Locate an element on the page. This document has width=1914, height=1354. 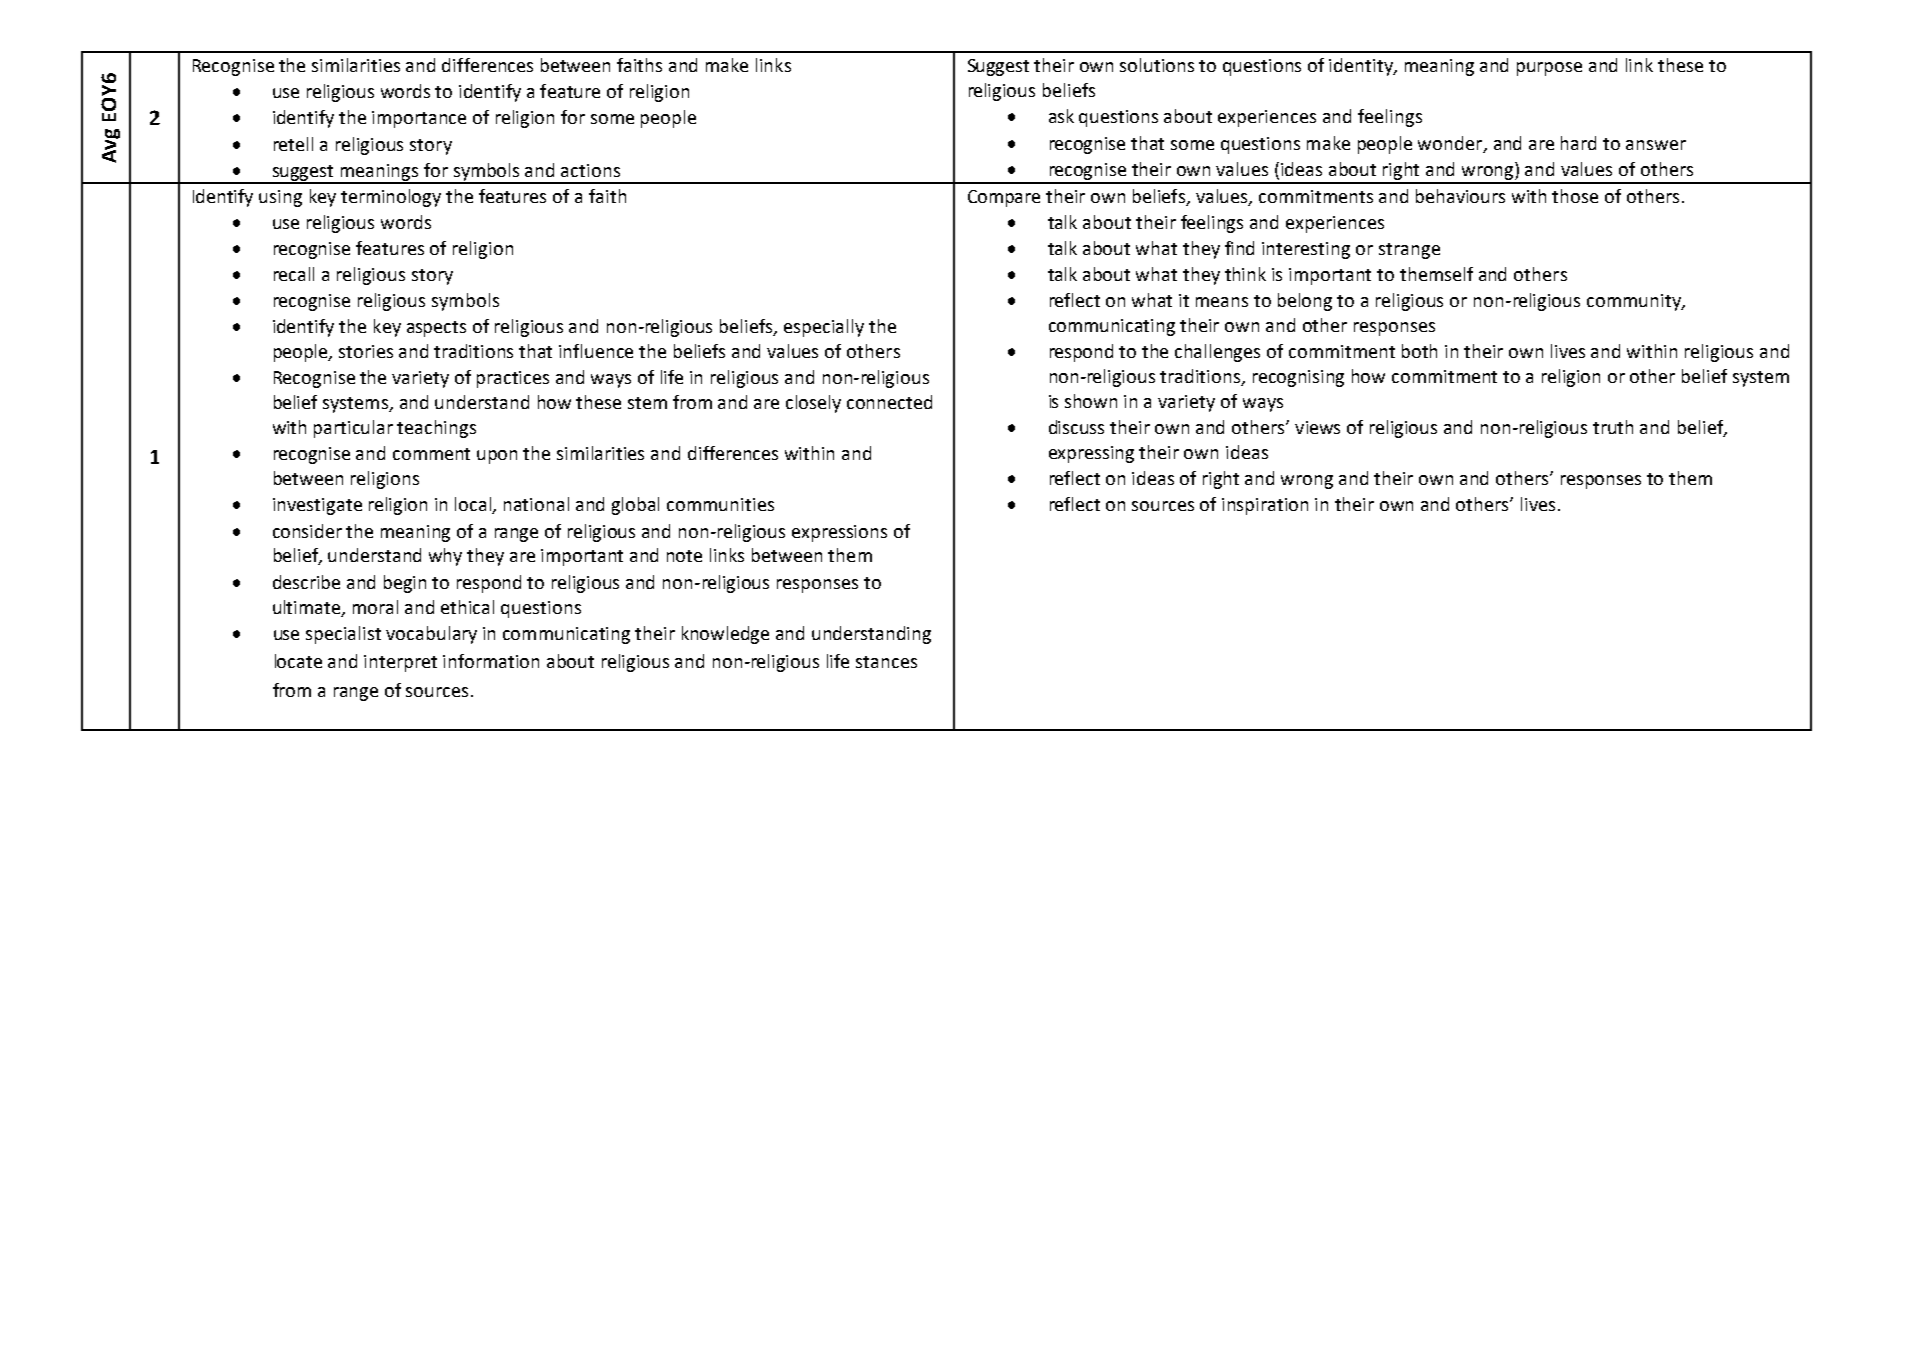
both is located at coordinates (1419, 351).
